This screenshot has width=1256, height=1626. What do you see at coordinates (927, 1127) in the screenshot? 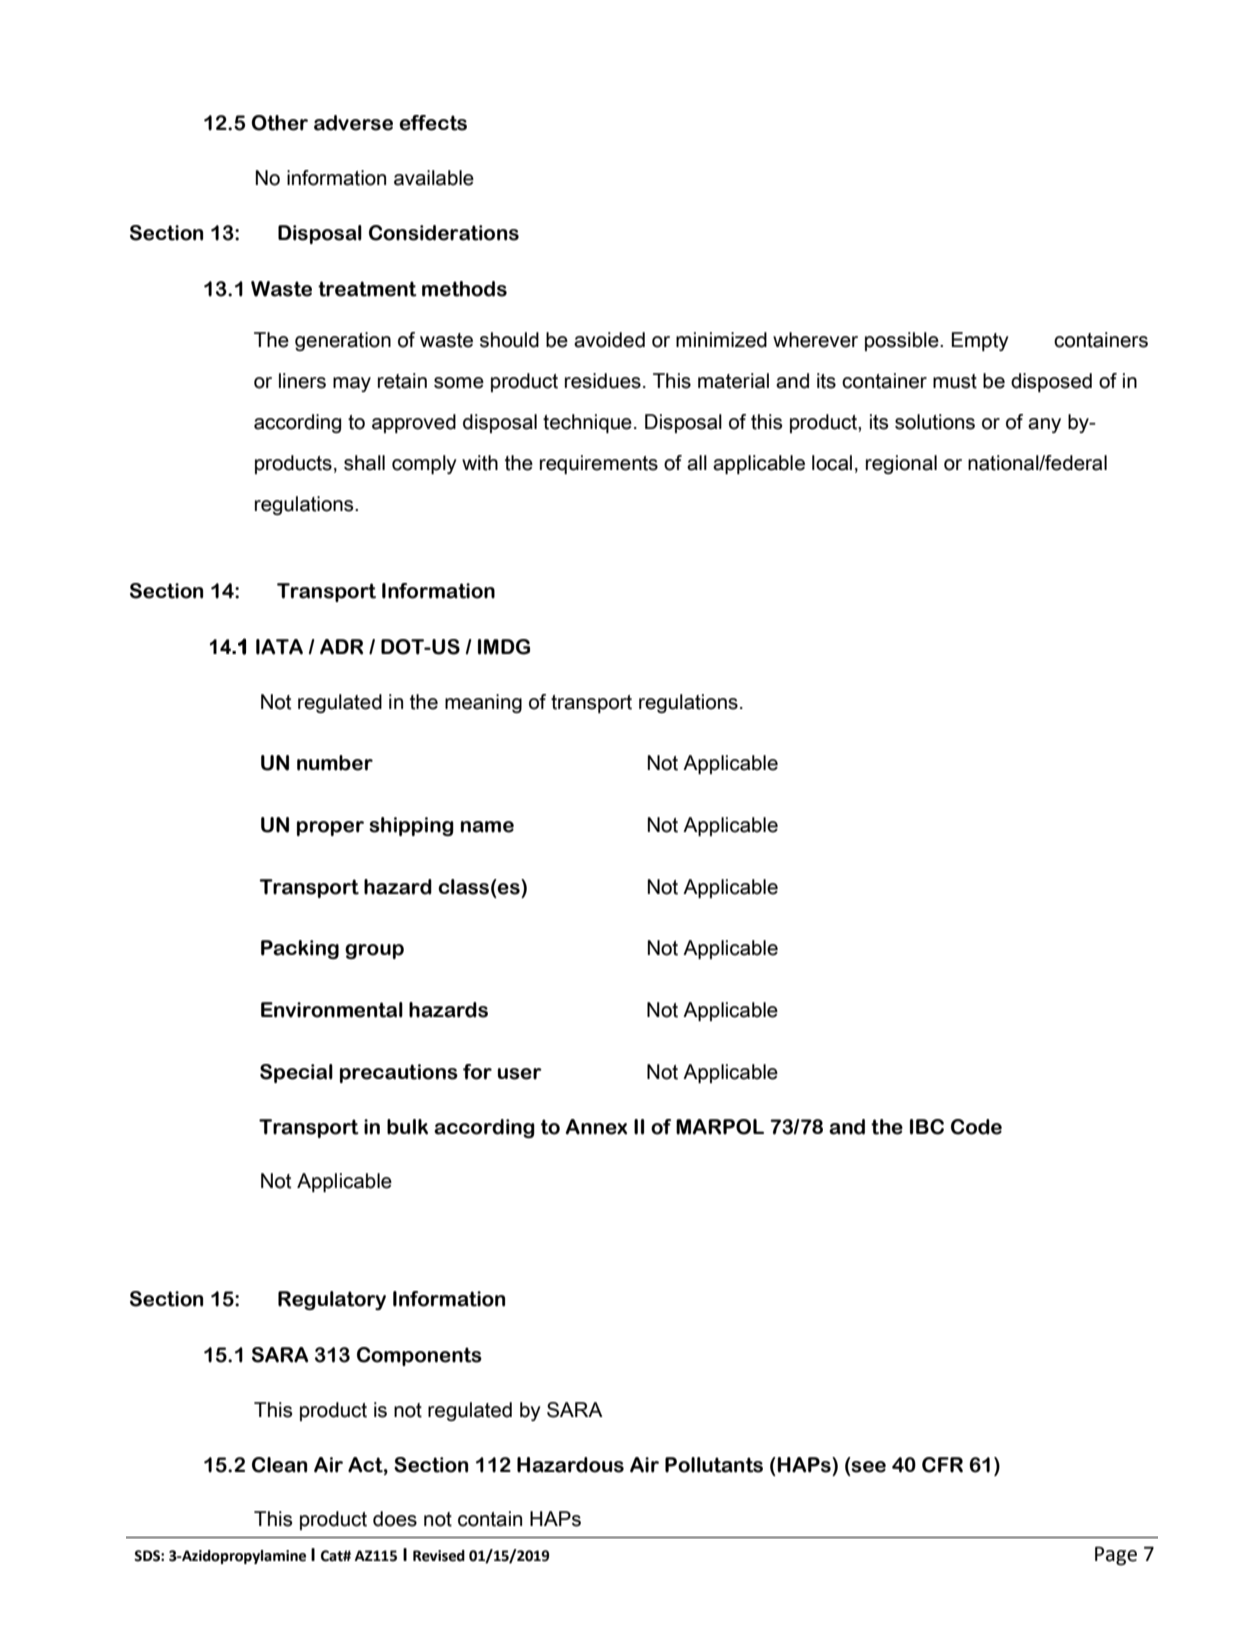
I see `IBC` at bounding box center [927, 1127].
